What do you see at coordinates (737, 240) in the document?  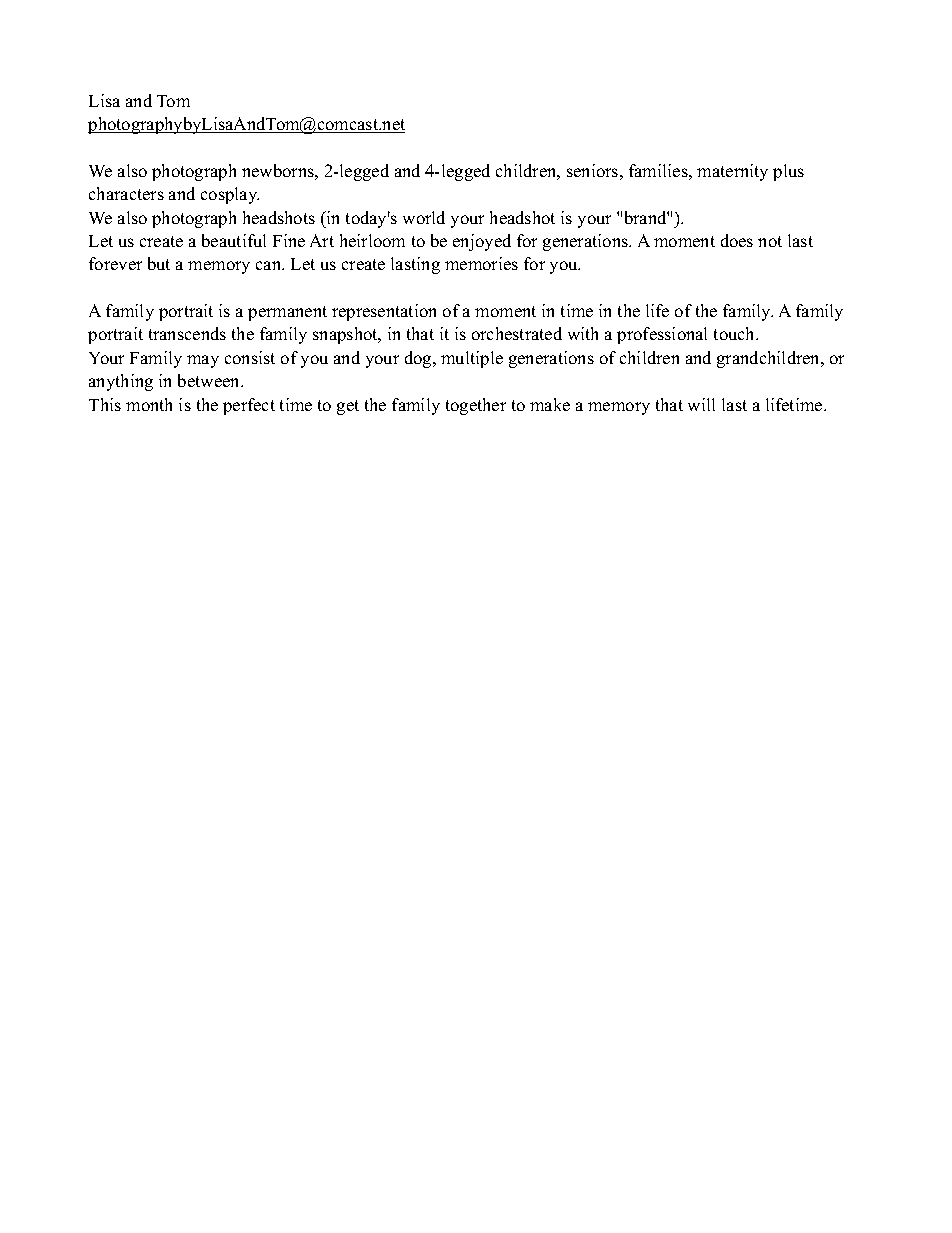 I see `does` at bounding box center [737, 240].
